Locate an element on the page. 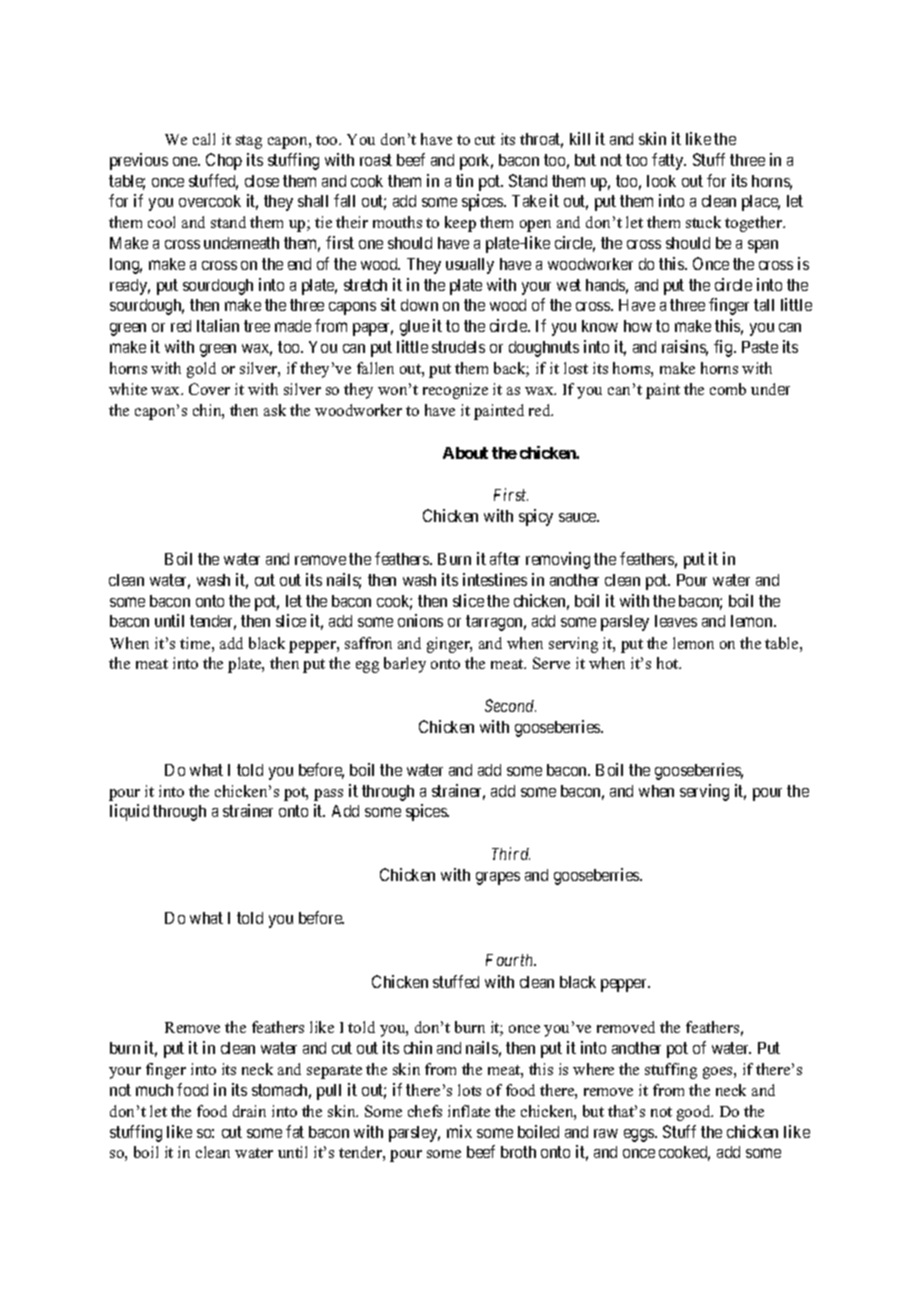  comb is located at coordinates (728, 389).
